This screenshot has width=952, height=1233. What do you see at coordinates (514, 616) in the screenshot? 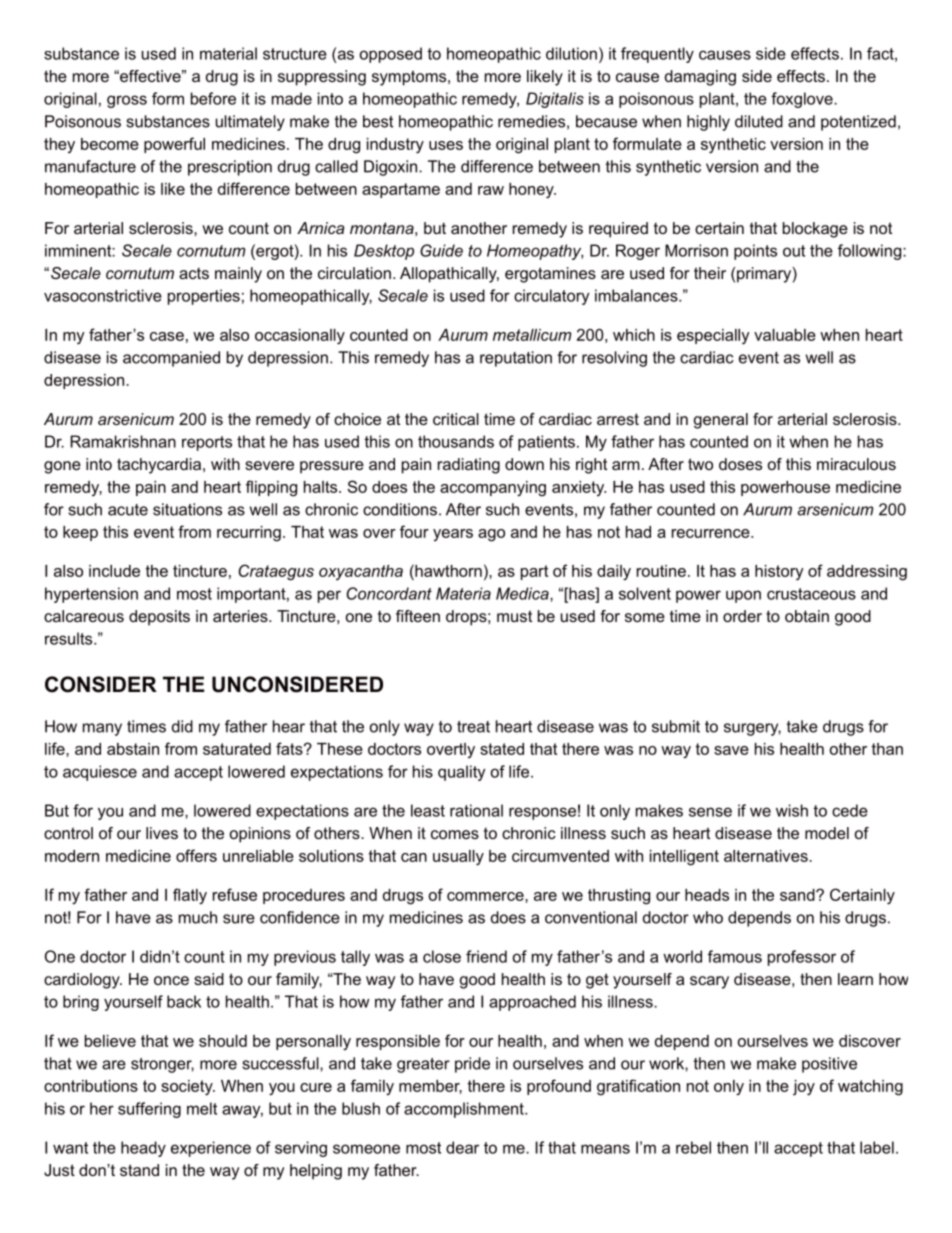
I see `must` at bounding box center [514, 616].
